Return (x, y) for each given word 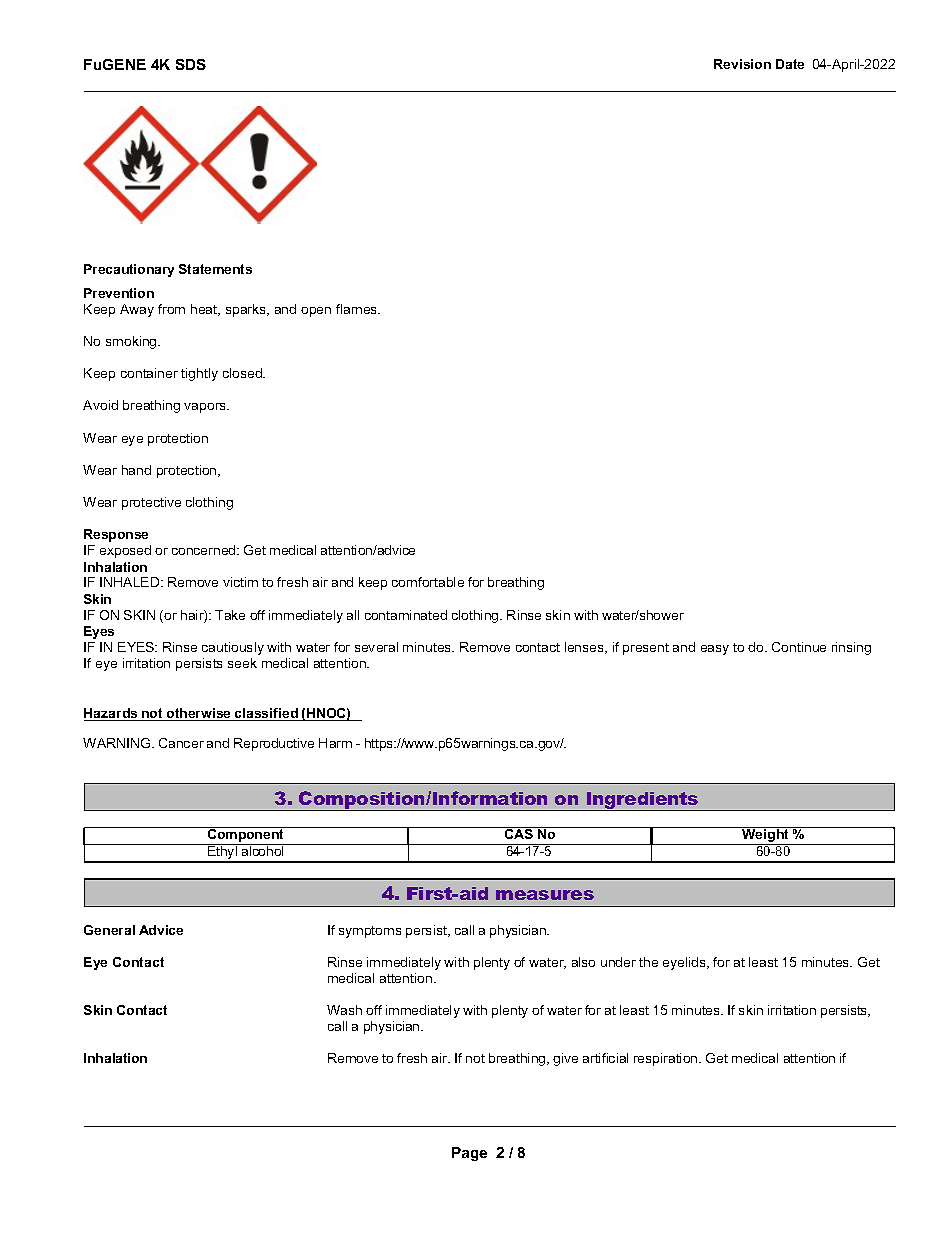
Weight (766, 836)
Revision (742, 64)
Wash (344, 1010)
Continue (799, 647)
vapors (206, 408)
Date (790, 64)
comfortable (428, 582)
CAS (519, 833)
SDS (191, 64)
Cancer (181, 743)
